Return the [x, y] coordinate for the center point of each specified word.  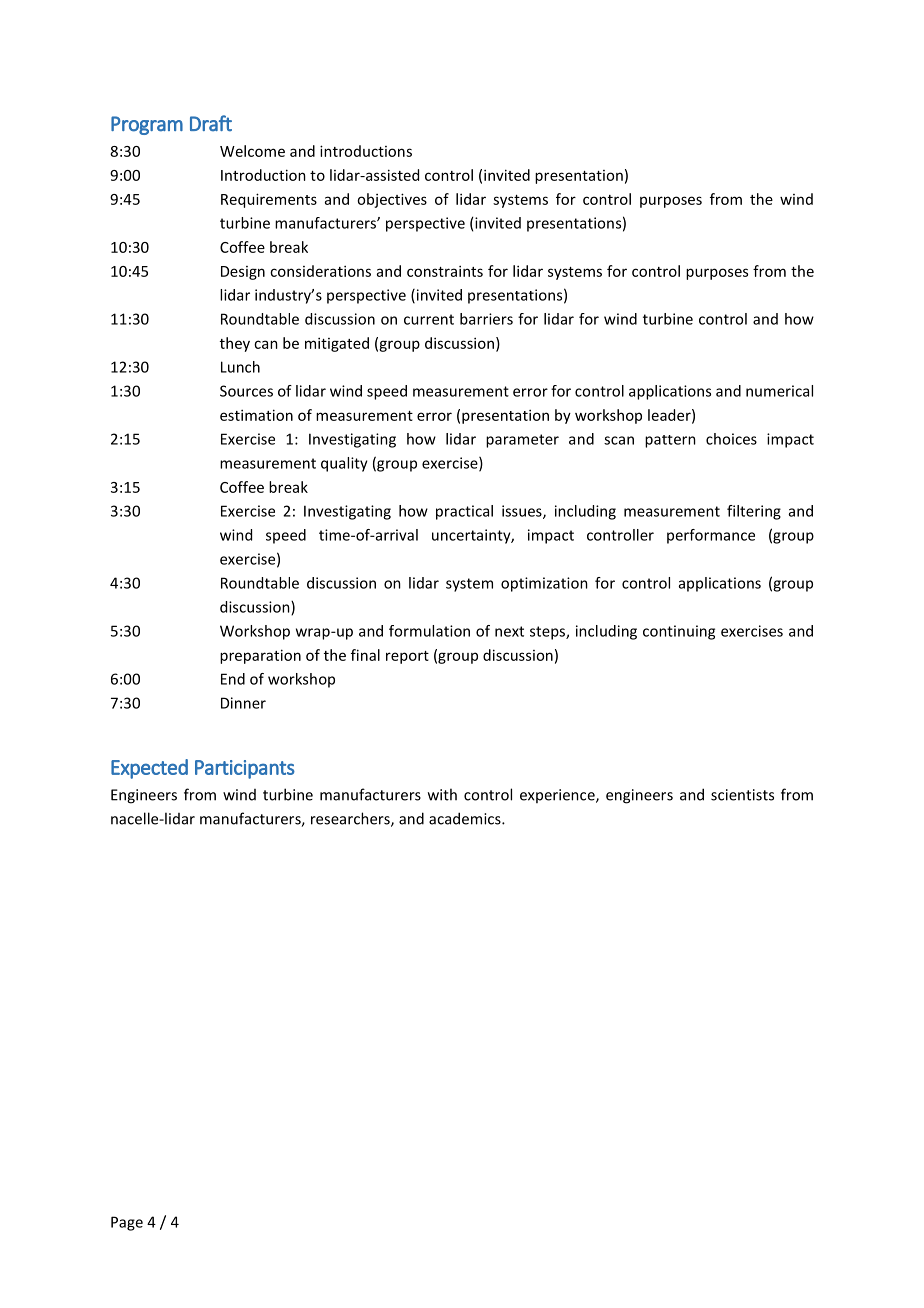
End [233, 679]
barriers [486, 319]
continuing [679, 632]
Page [127, 1223]
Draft [211, 123]
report [407, 657]
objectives [392, 200]
